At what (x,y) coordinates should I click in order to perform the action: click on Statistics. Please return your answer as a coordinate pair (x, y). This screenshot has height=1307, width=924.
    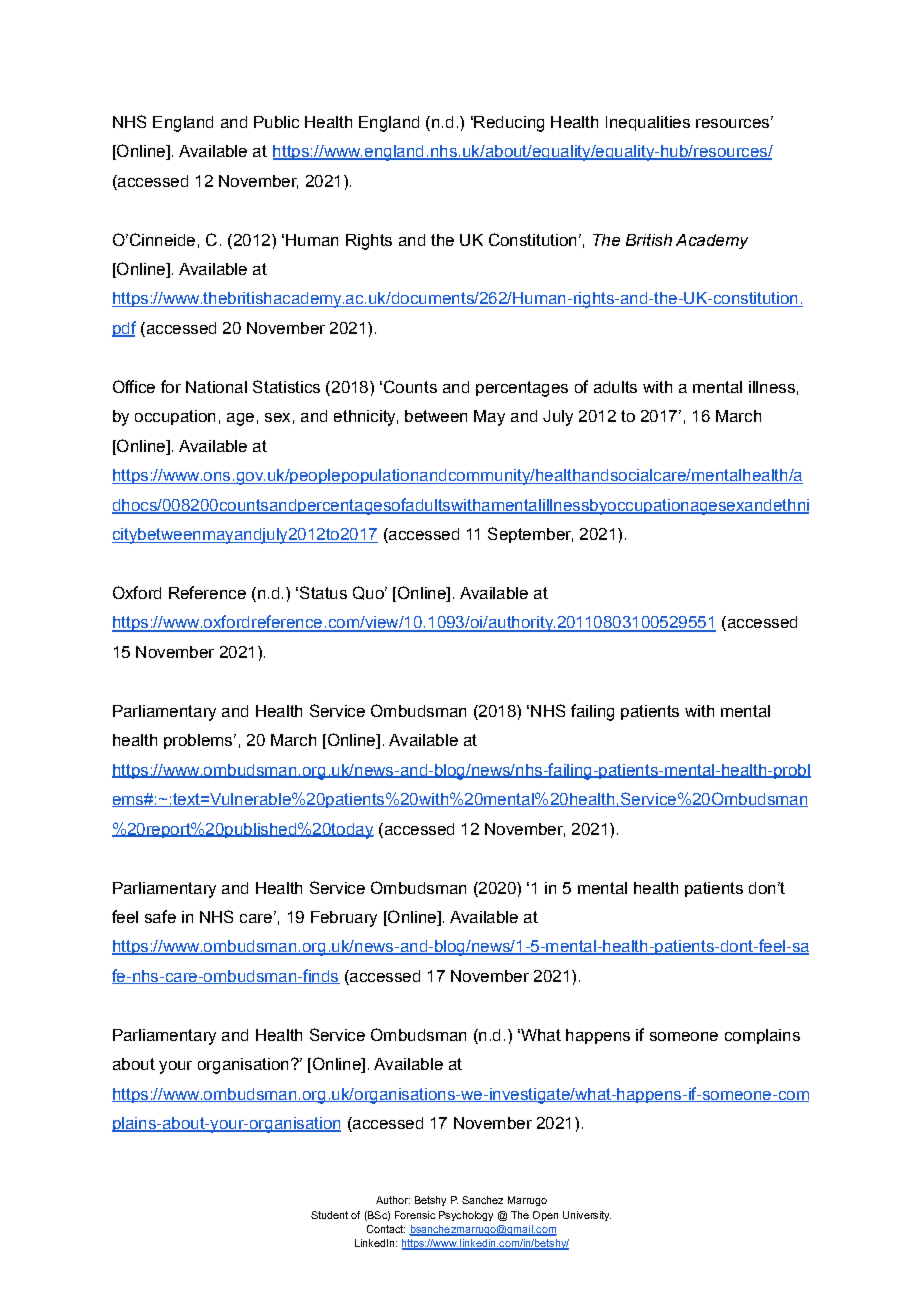
    Looking at the image, I should click on (286, 386).
